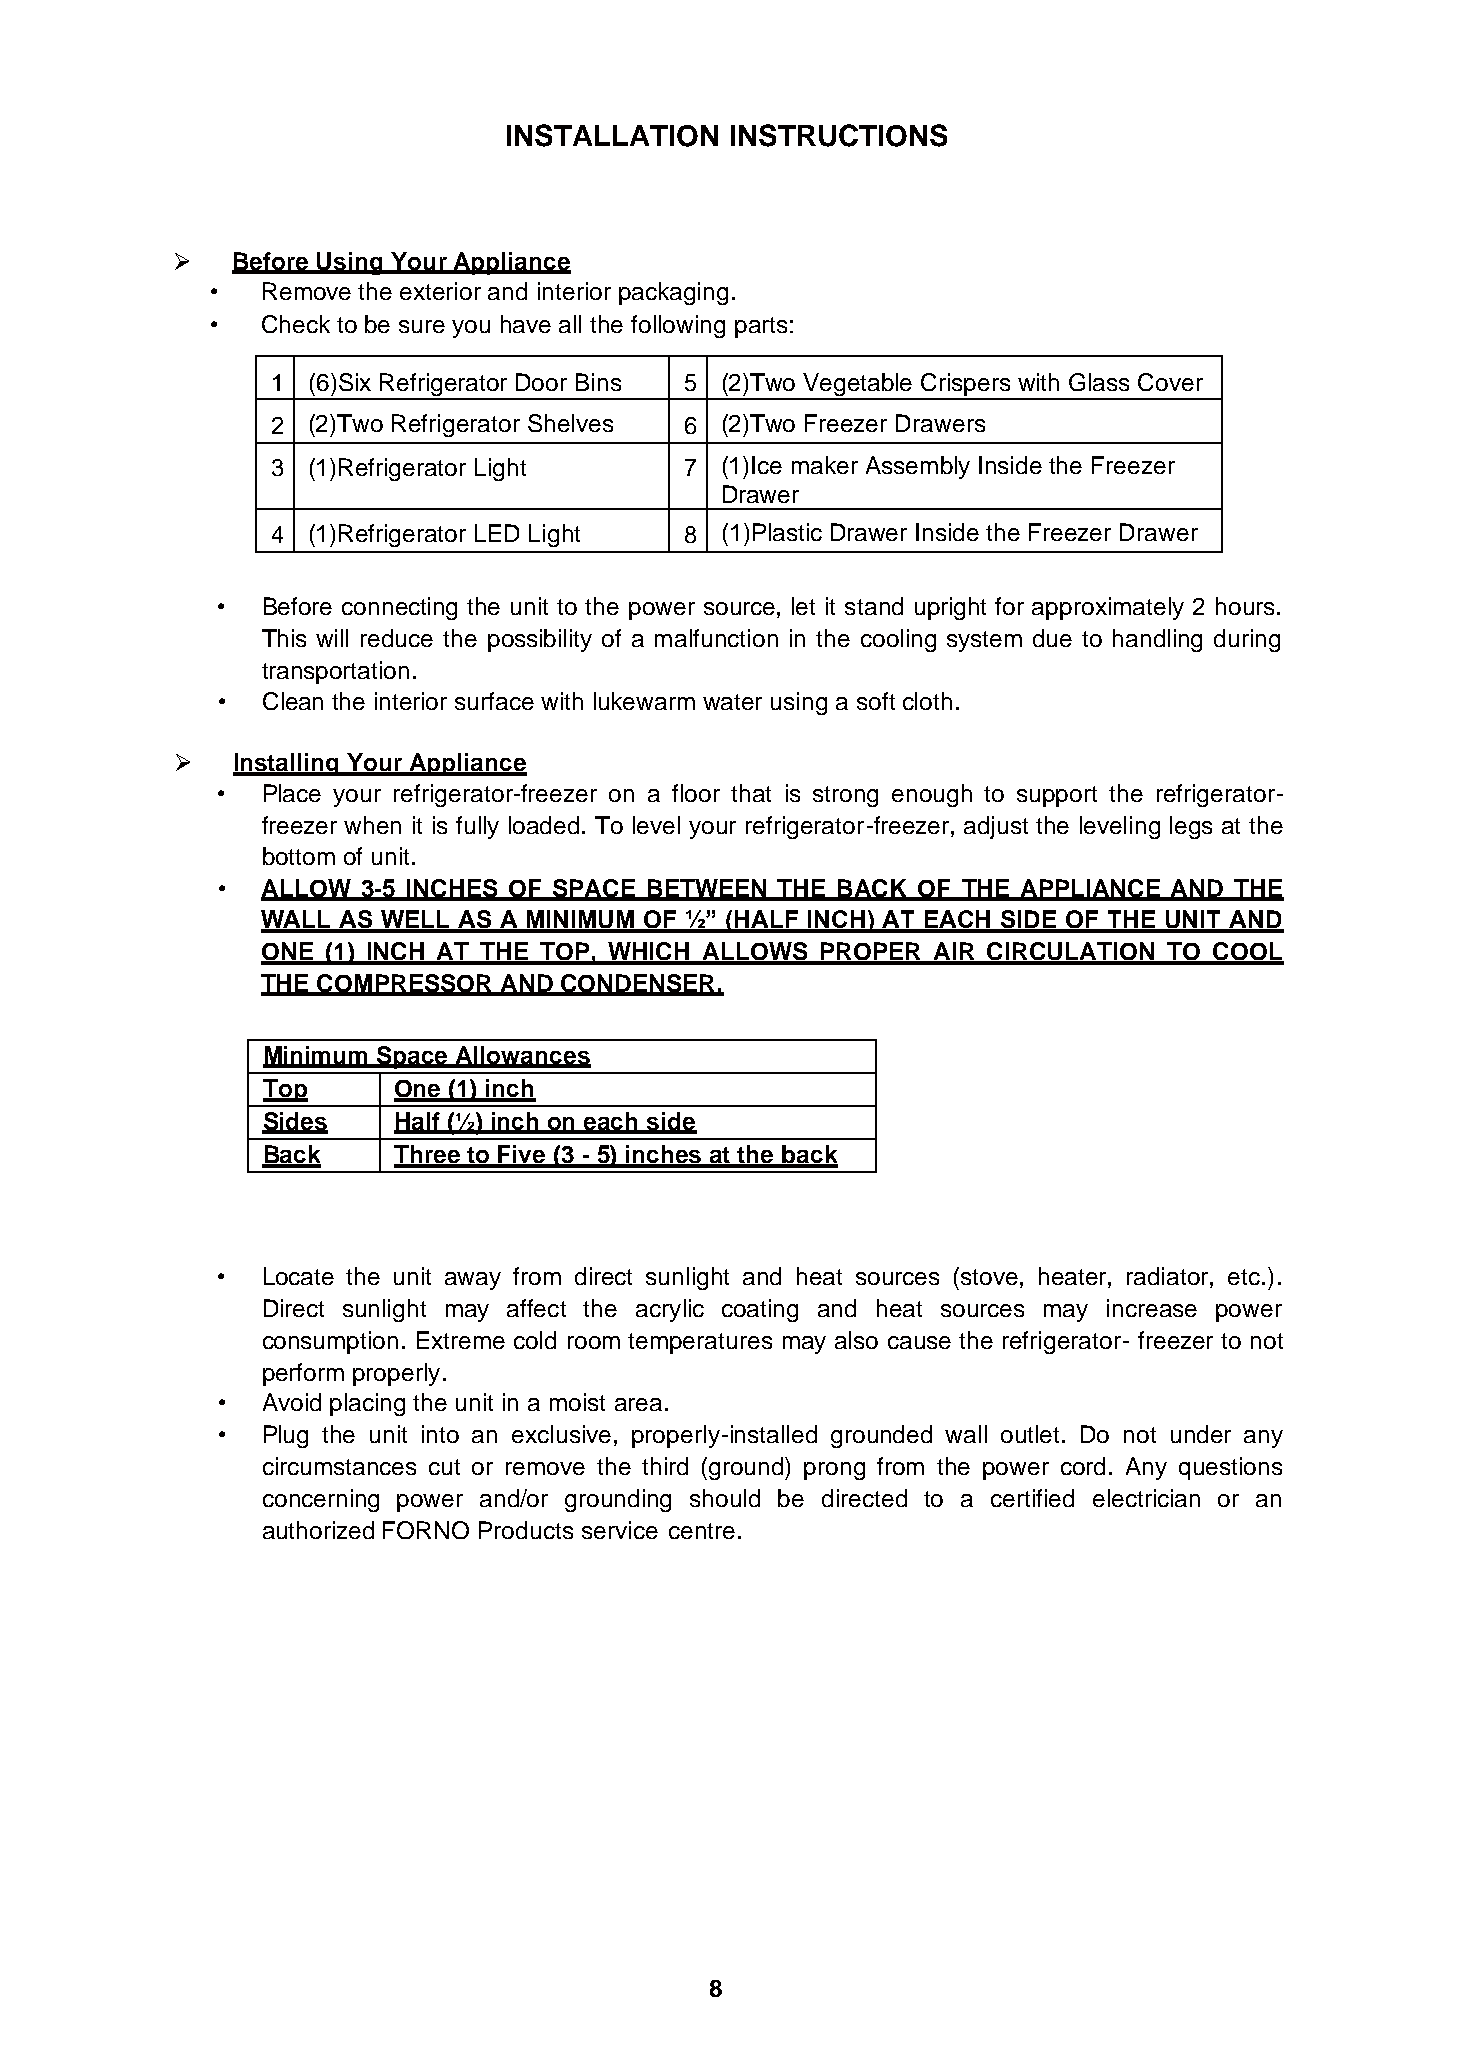 The width and height of the screenshot is (1459, 2062). I want to click on approximately, so click(1108, 608).
